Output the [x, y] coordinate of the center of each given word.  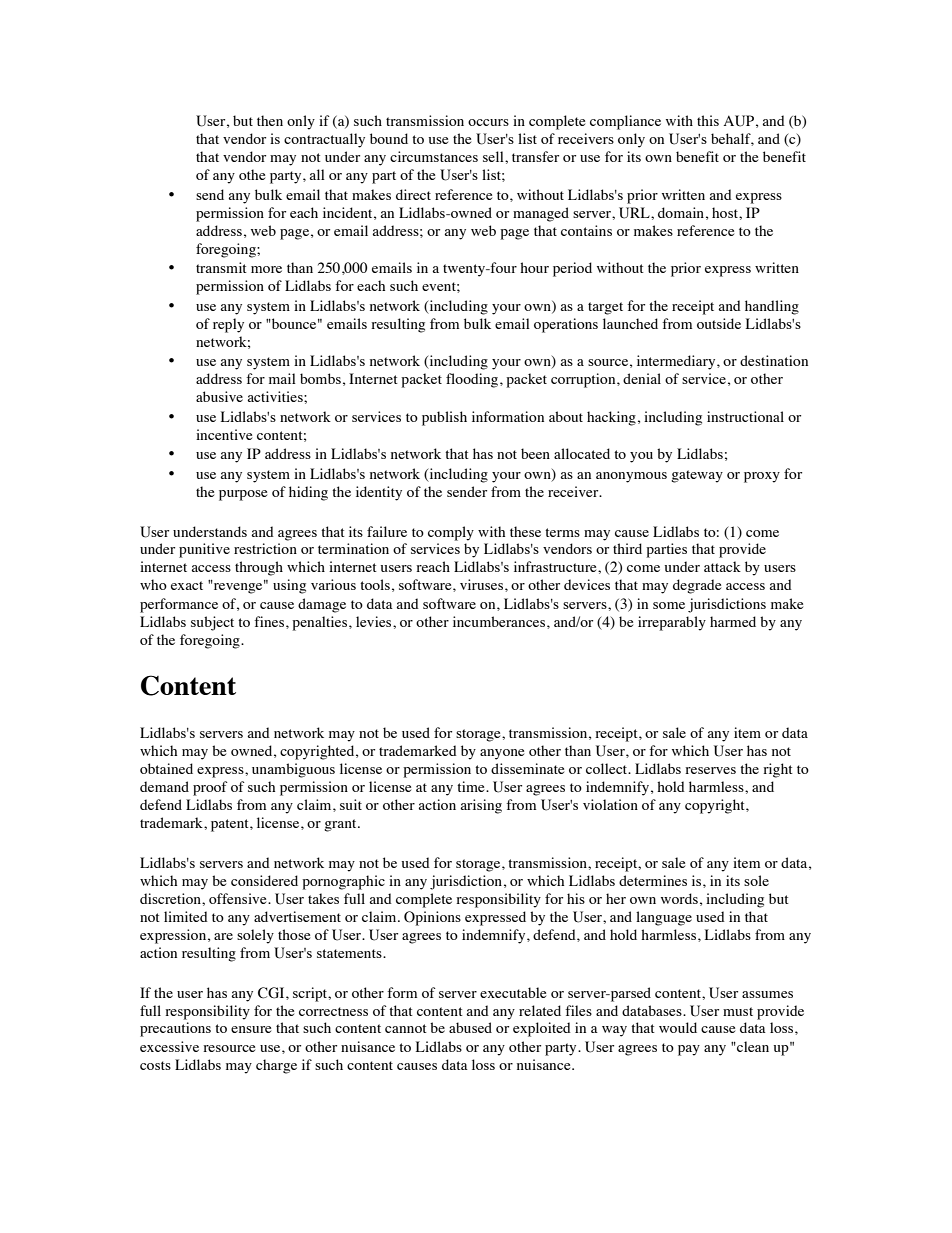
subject [212, 623]
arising [481, 806]
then [270, 120]
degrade [697, 586]
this [708, 120]
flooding [473, 380]
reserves [710, 770]
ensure [251, 1029]
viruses [483, 584]
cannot [406, 1028]
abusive [219, 396]
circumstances [434, 156]
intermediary [677, 362]
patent [231, 825]
